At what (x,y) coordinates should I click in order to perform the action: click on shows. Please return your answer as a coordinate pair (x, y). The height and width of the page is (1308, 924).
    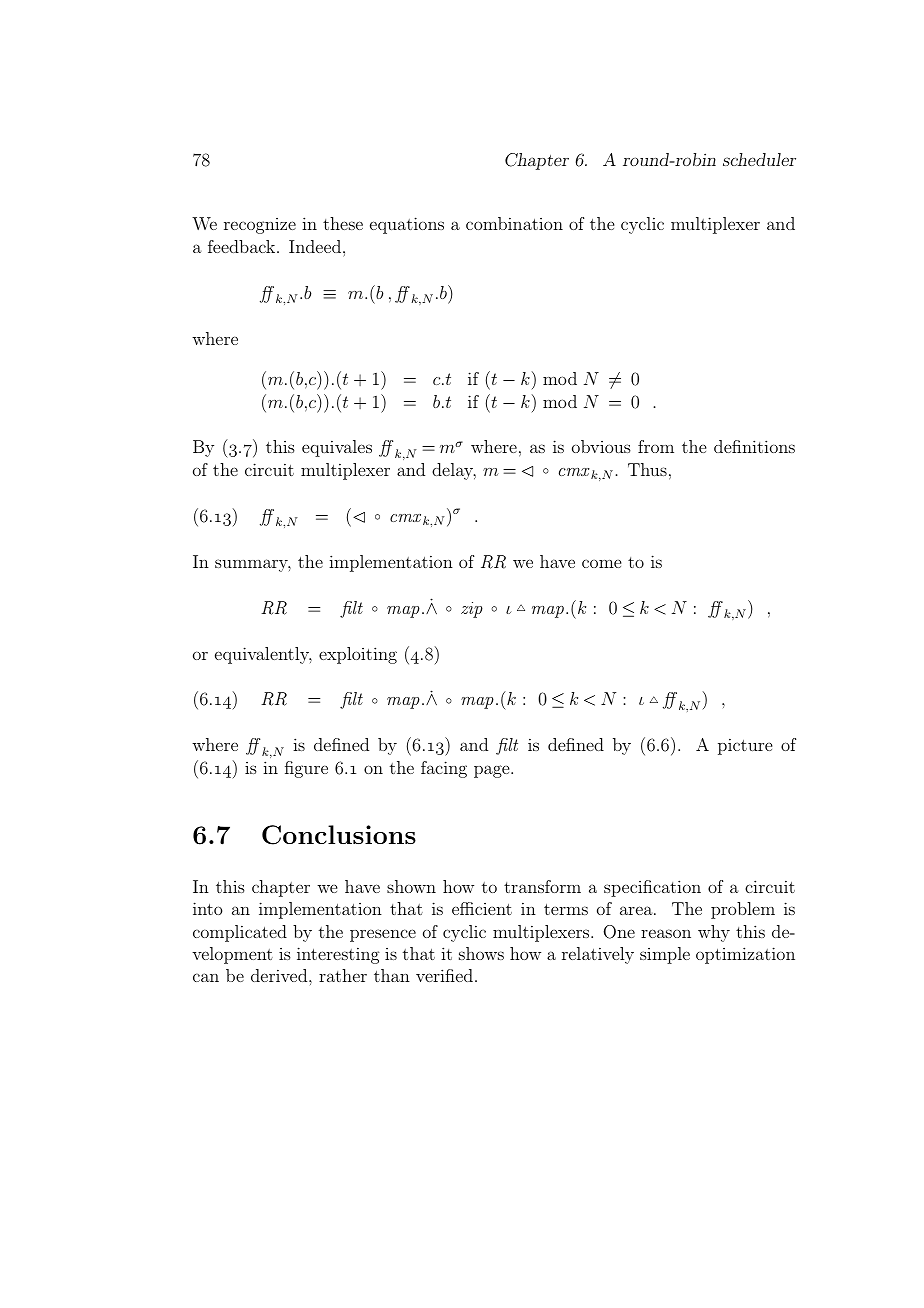
    Looking at the image, I should click on (481, 953).
